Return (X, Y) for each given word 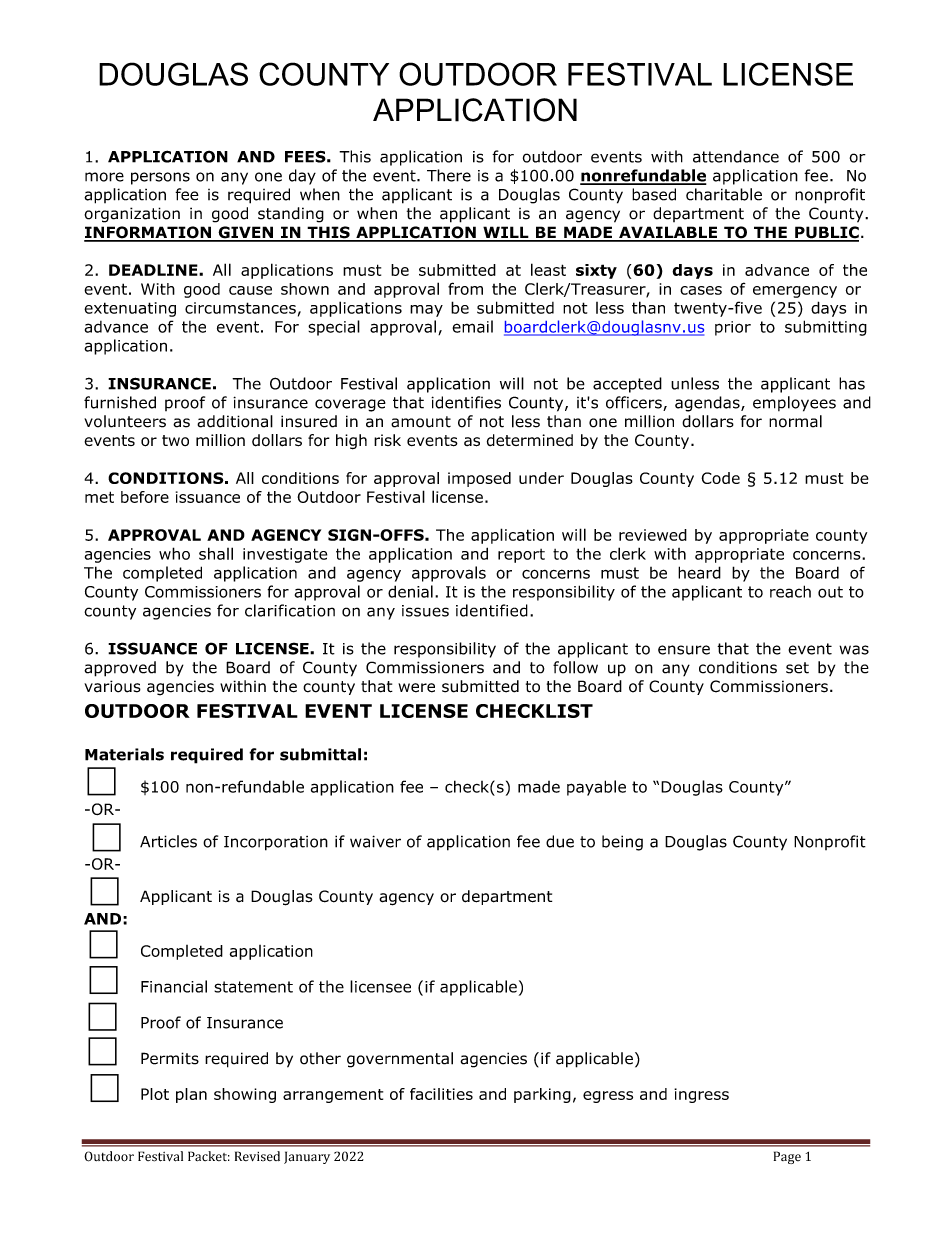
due (560, 841)
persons (160, 178)
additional (235, 421)
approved (120, 669)
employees (794, 404)
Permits (170, 1058)
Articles (168, 841)
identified (492, 610)
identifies (466, 402)
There (449, 175)
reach (790, 591)
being (622, 843)
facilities (441, 1094)
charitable (724, 194)
